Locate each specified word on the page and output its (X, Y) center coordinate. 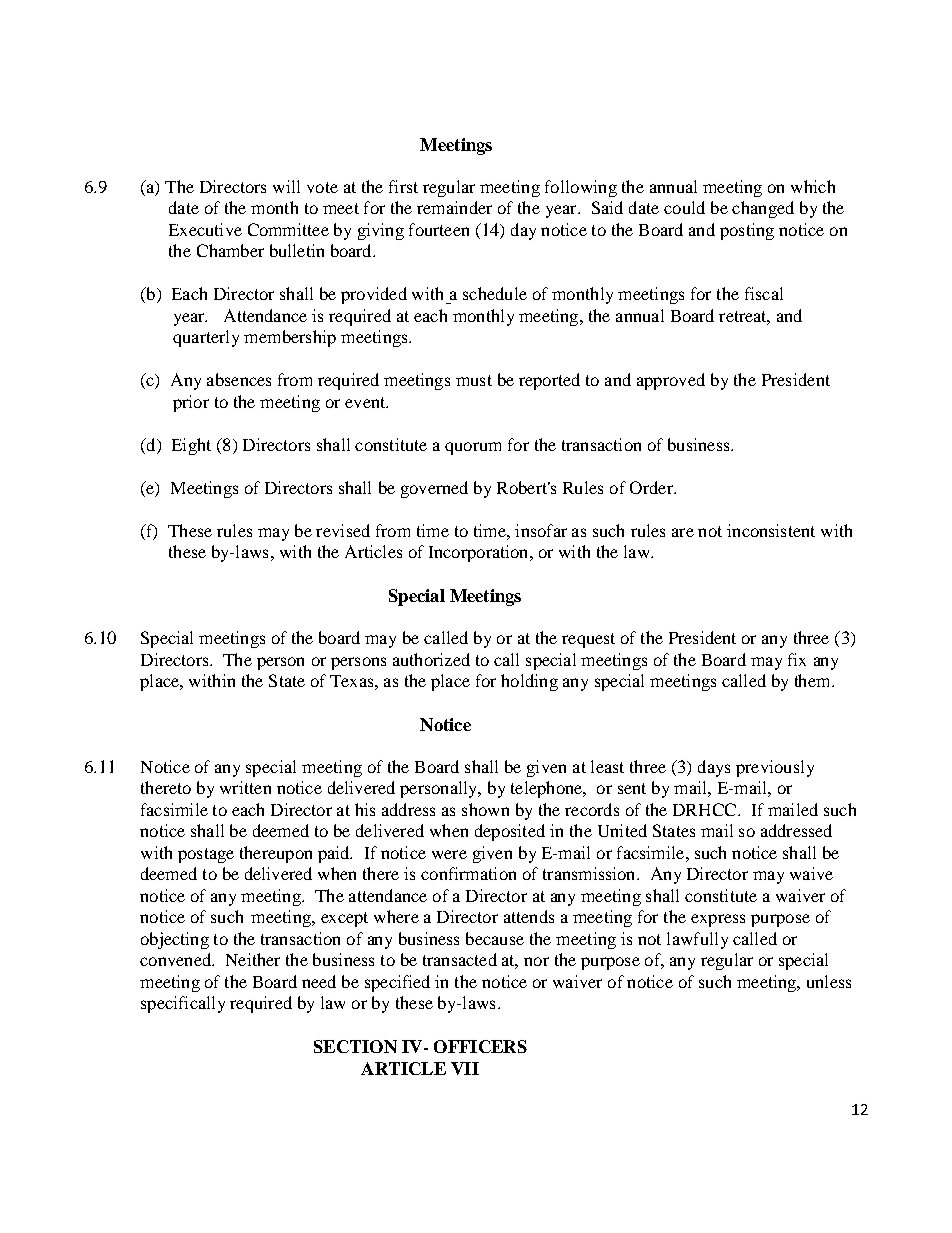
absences (239, 379)
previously (775, 768)
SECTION (355, 1046)
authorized (431, 659)
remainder (454, 207)
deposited (510, 832)
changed (763, 209)
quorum (473, 448)
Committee (288, 229)
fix (797, 659)
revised (343, 530)
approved (671, 381)
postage (206, 855)
